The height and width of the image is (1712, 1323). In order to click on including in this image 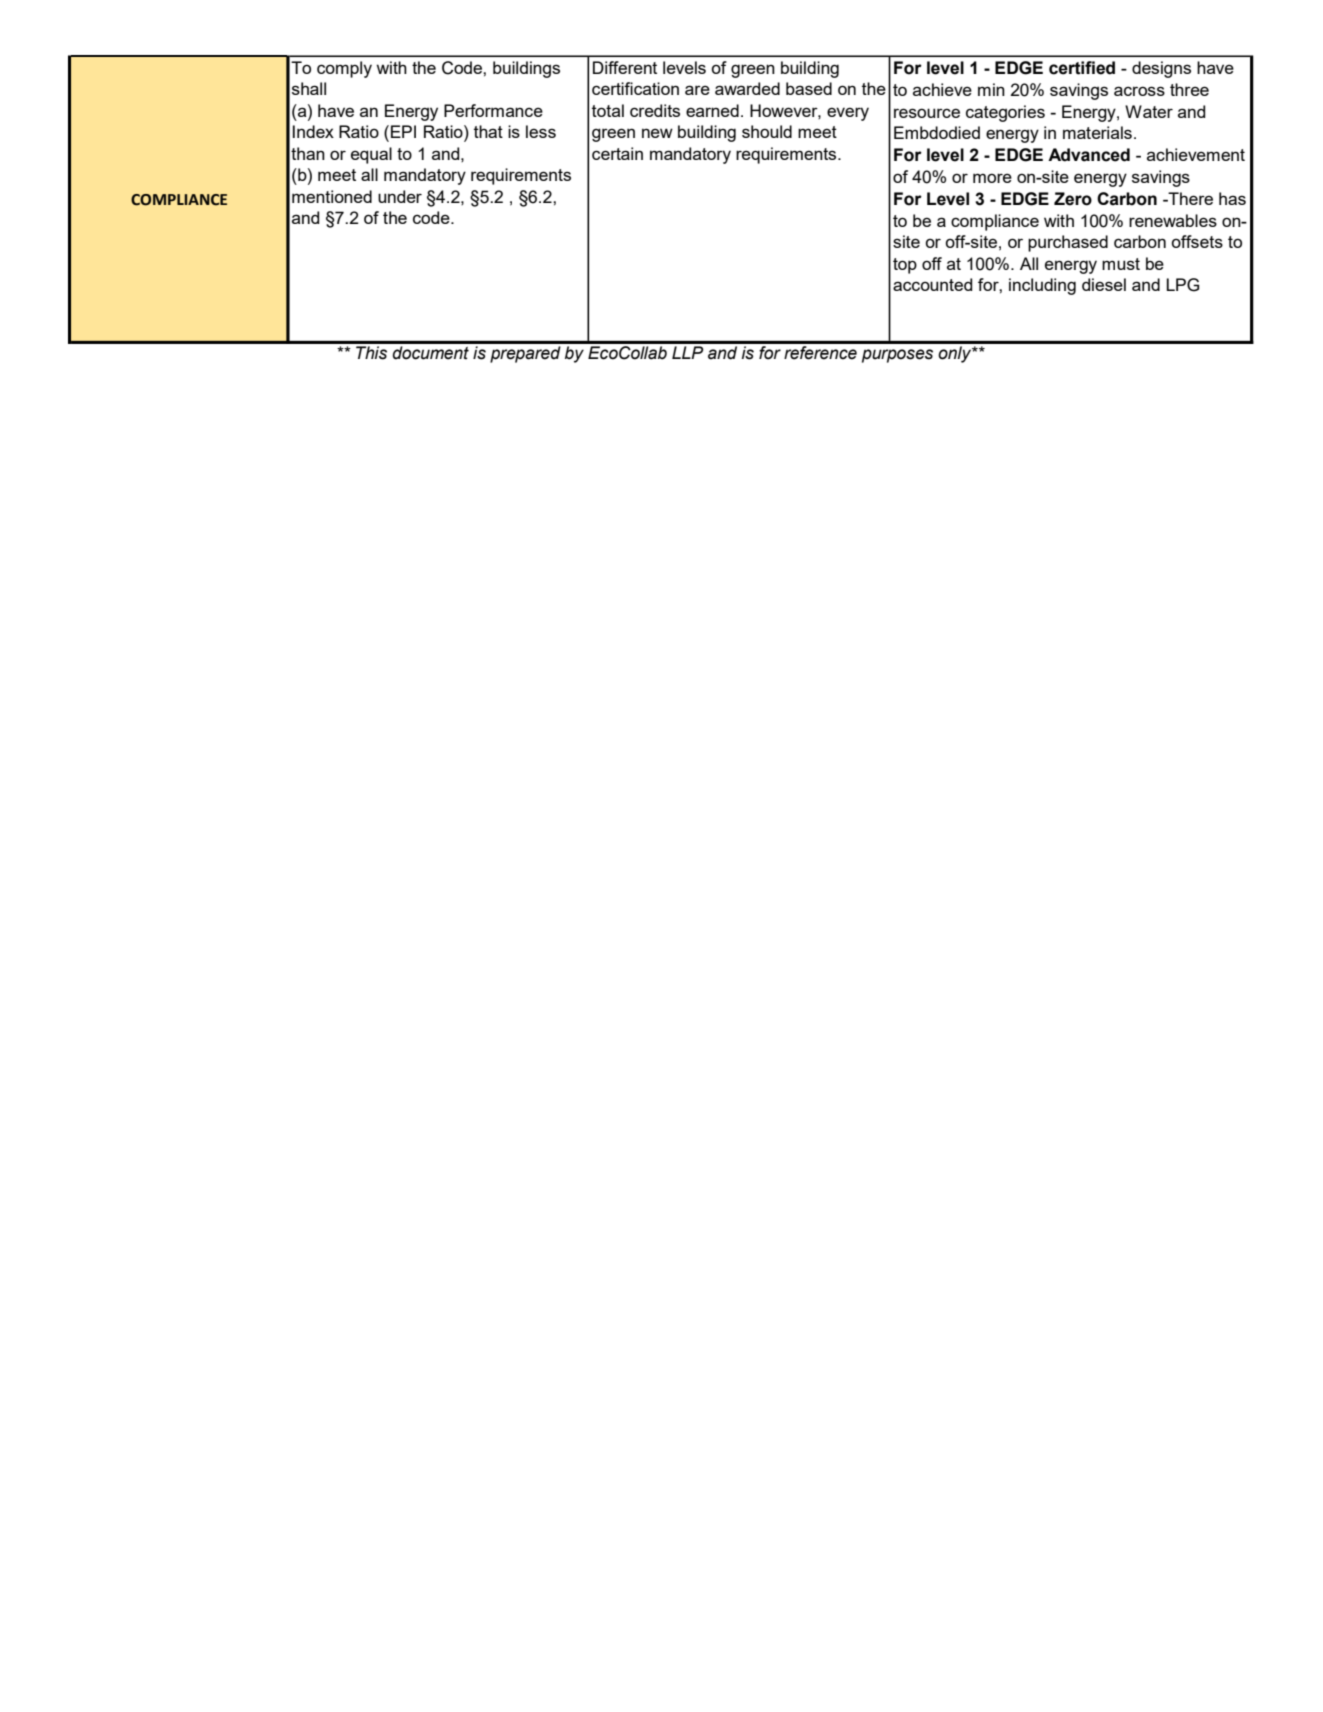, I will do `click(1042, 286)`.
